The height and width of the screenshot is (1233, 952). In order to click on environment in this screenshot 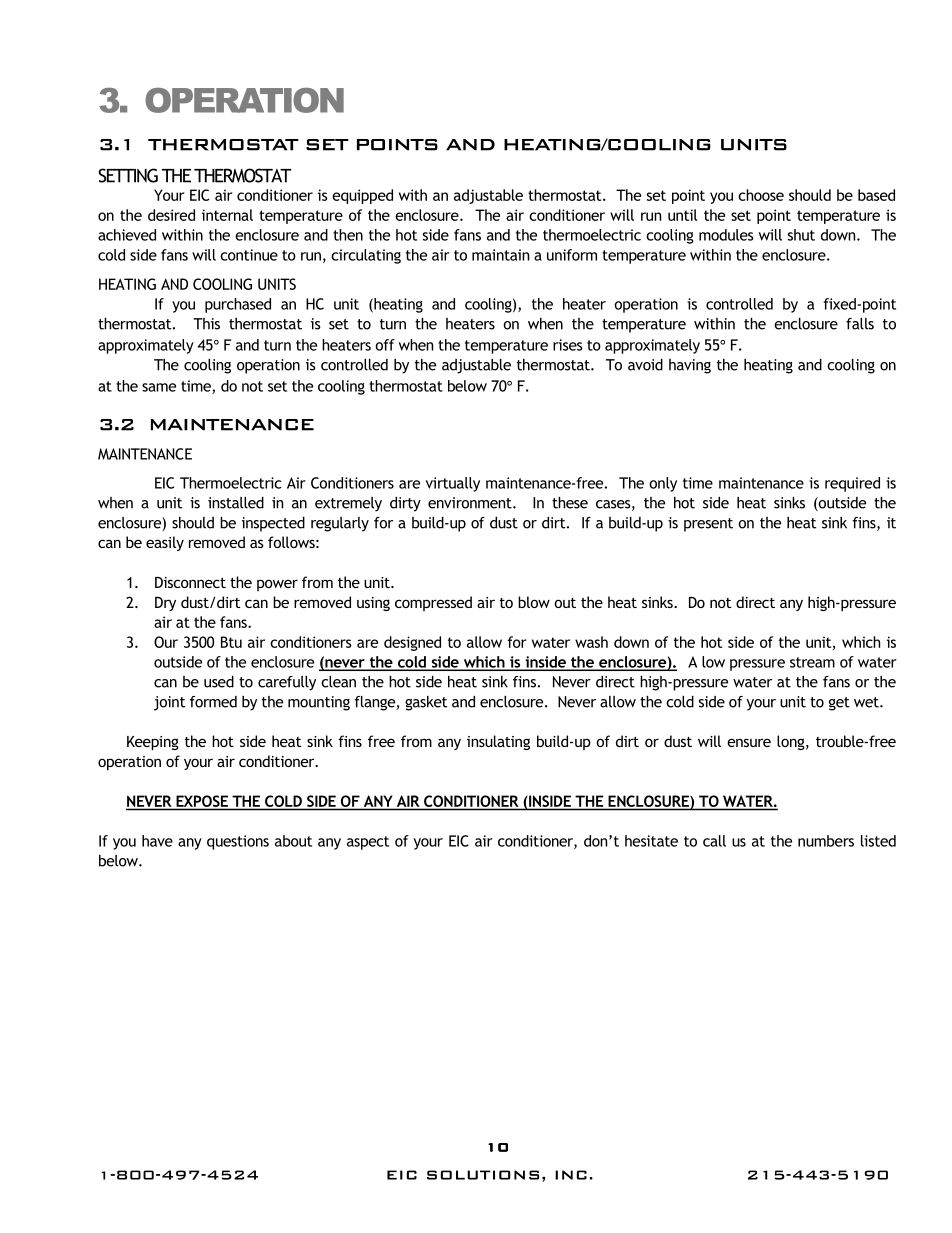, I will do `click(471, 503)`.
